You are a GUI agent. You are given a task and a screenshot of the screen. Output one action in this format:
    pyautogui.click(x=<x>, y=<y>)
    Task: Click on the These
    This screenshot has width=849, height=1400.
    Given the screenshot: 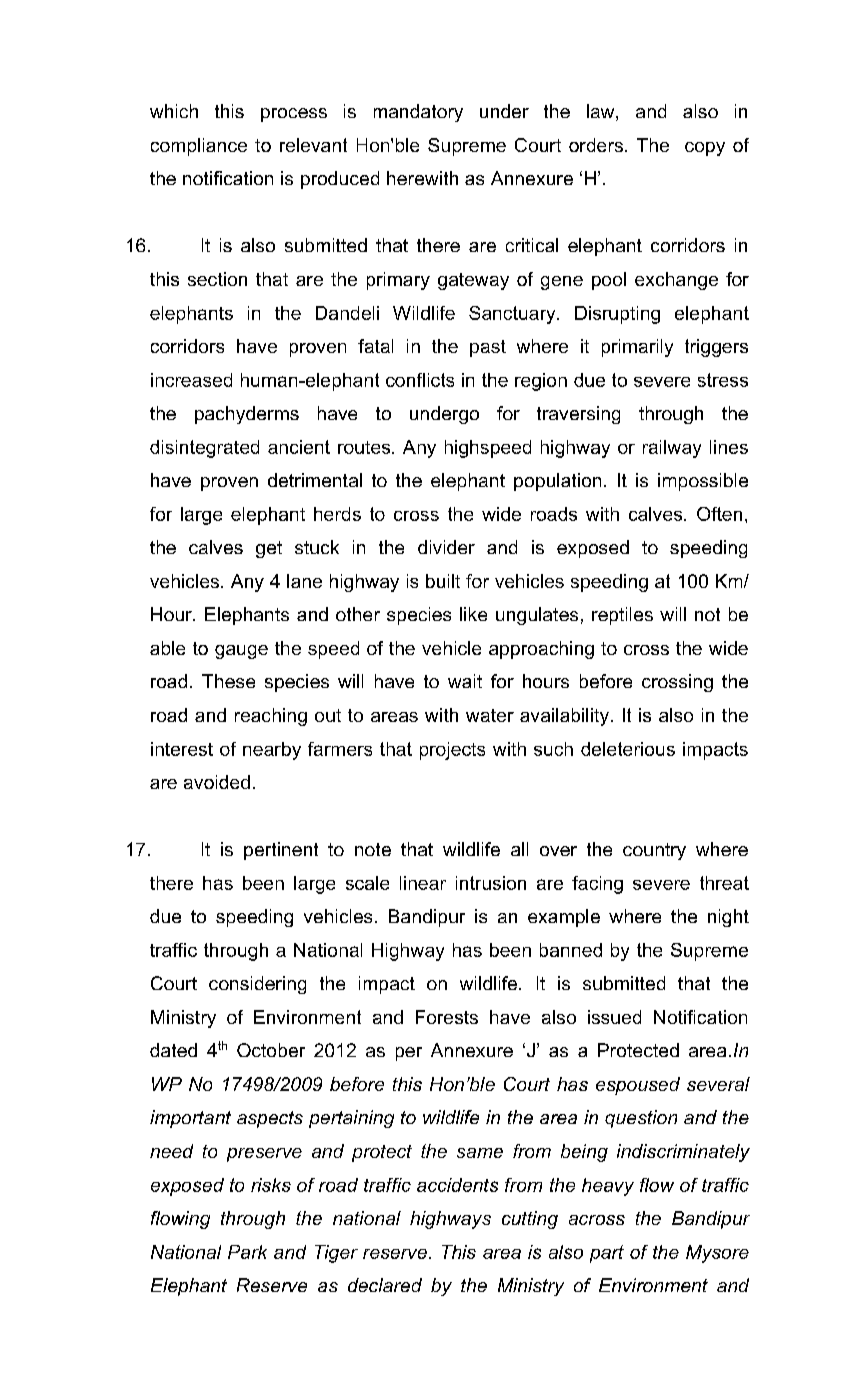 What is the action you would take?
    pyautogui.click(x=228, y=681)
